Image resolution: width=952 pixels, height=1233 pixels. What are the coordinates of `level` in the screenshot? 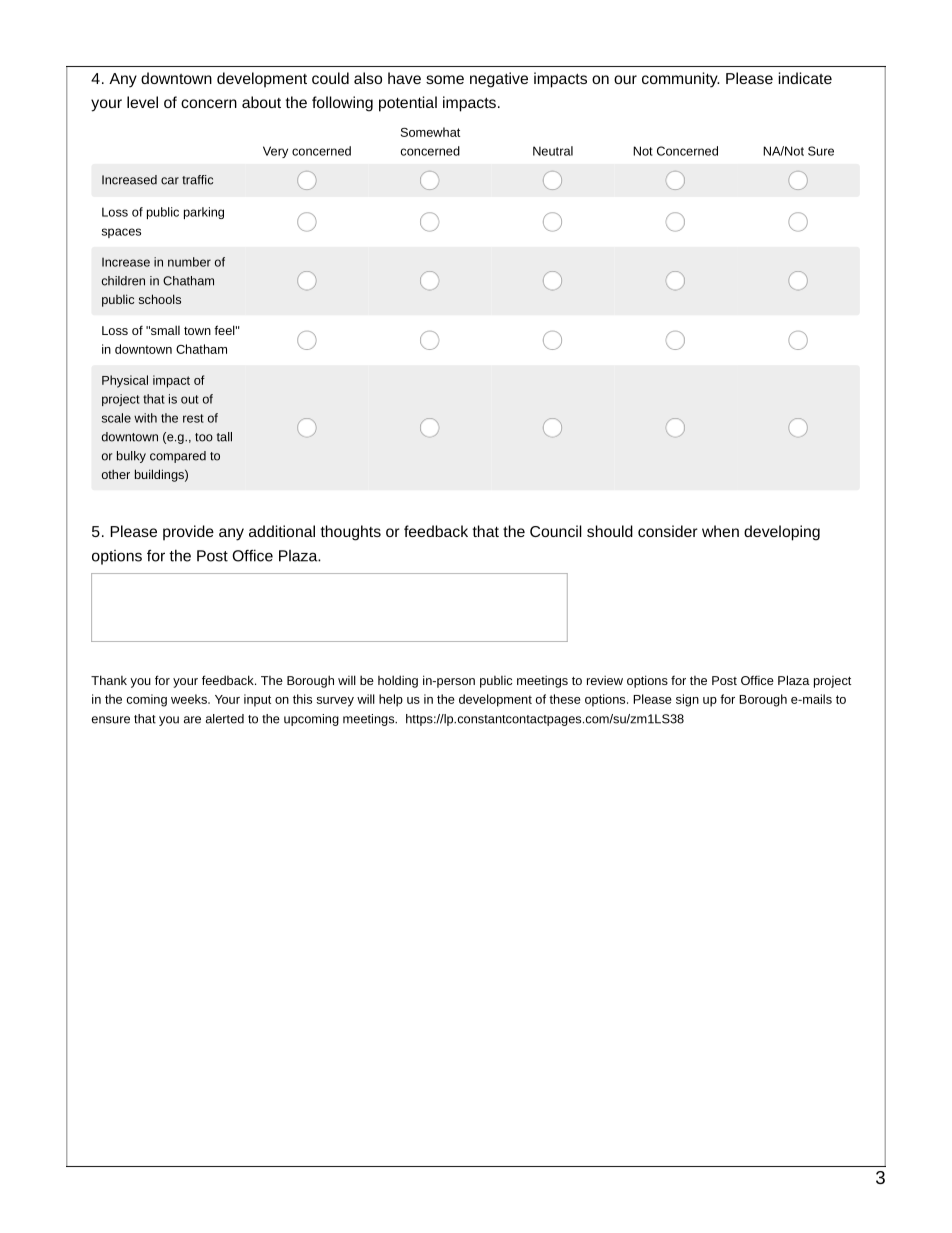 It's located at (142, 102).
